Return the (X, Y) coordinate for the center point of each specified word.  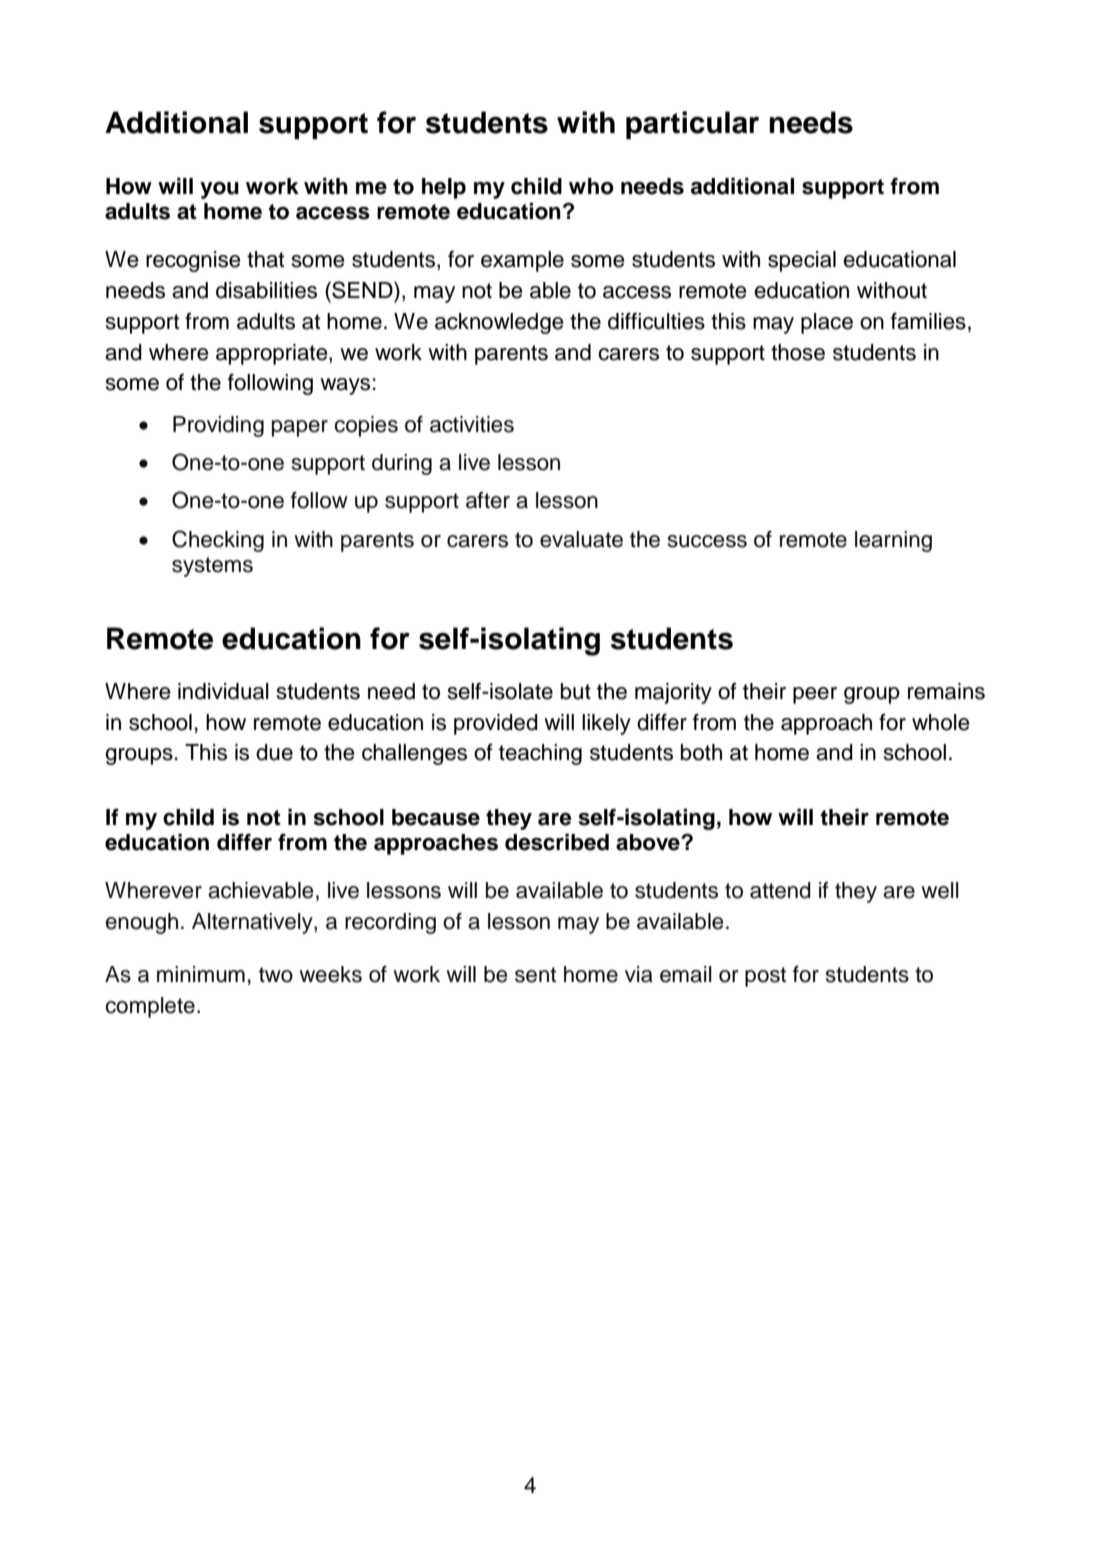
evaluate (581, 539)
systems (212, 567)
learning (893, 541)
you (219, 190)
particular (692, 125)
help (444, 188)
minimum (201, 974)
